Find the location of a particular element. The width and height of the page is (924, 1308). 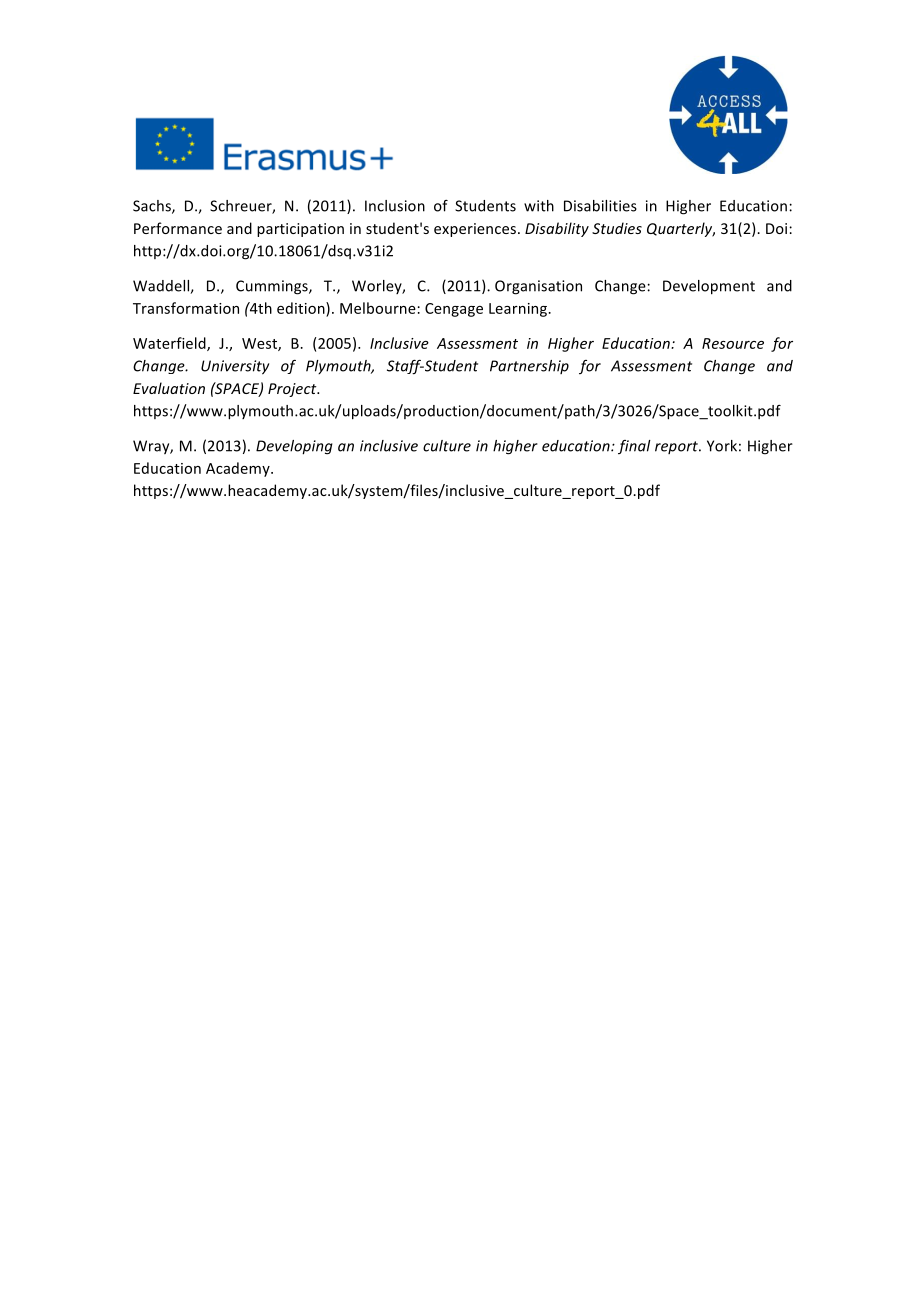

Resource is located at coordinates (733, 343).
